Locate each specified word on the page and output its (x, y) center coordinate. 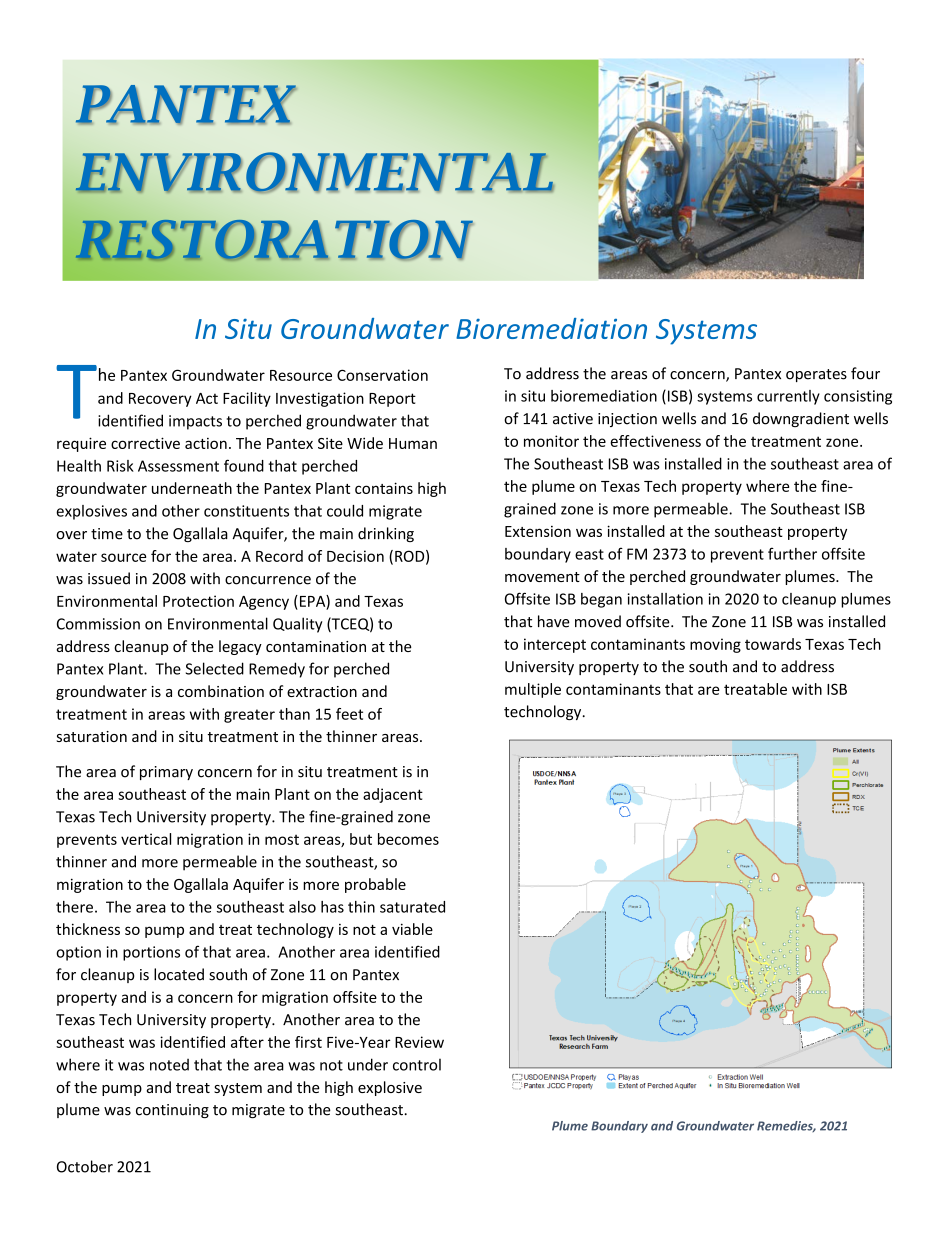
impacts (195, 422)
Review (419, 1042)
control (417, 1064)
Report (392, 400)
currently (788, 397)
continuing (172, 1111)
